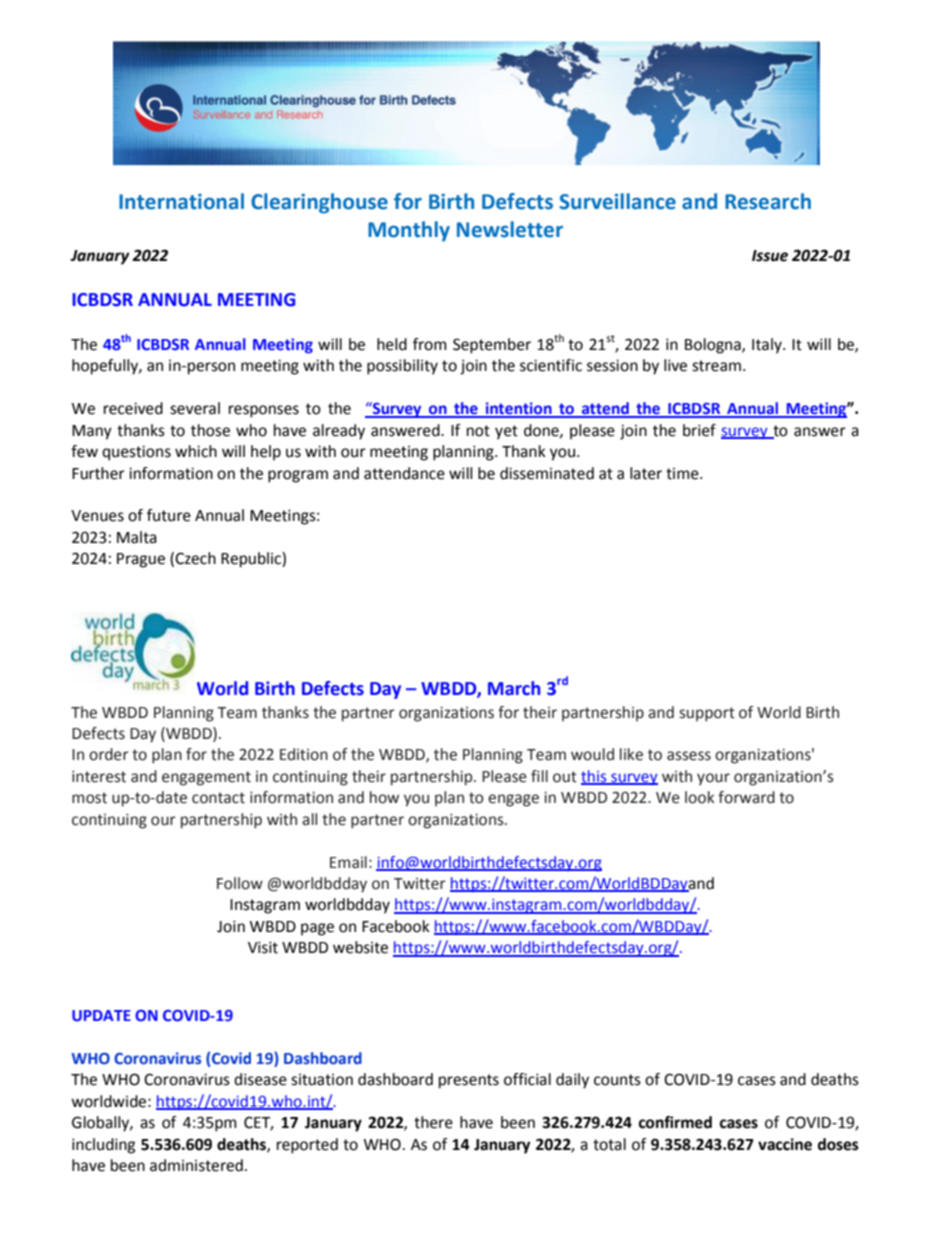  What do you see at coordinates (770, 256) in the image?
I see `Issue` at bounding box center [770, 256].
